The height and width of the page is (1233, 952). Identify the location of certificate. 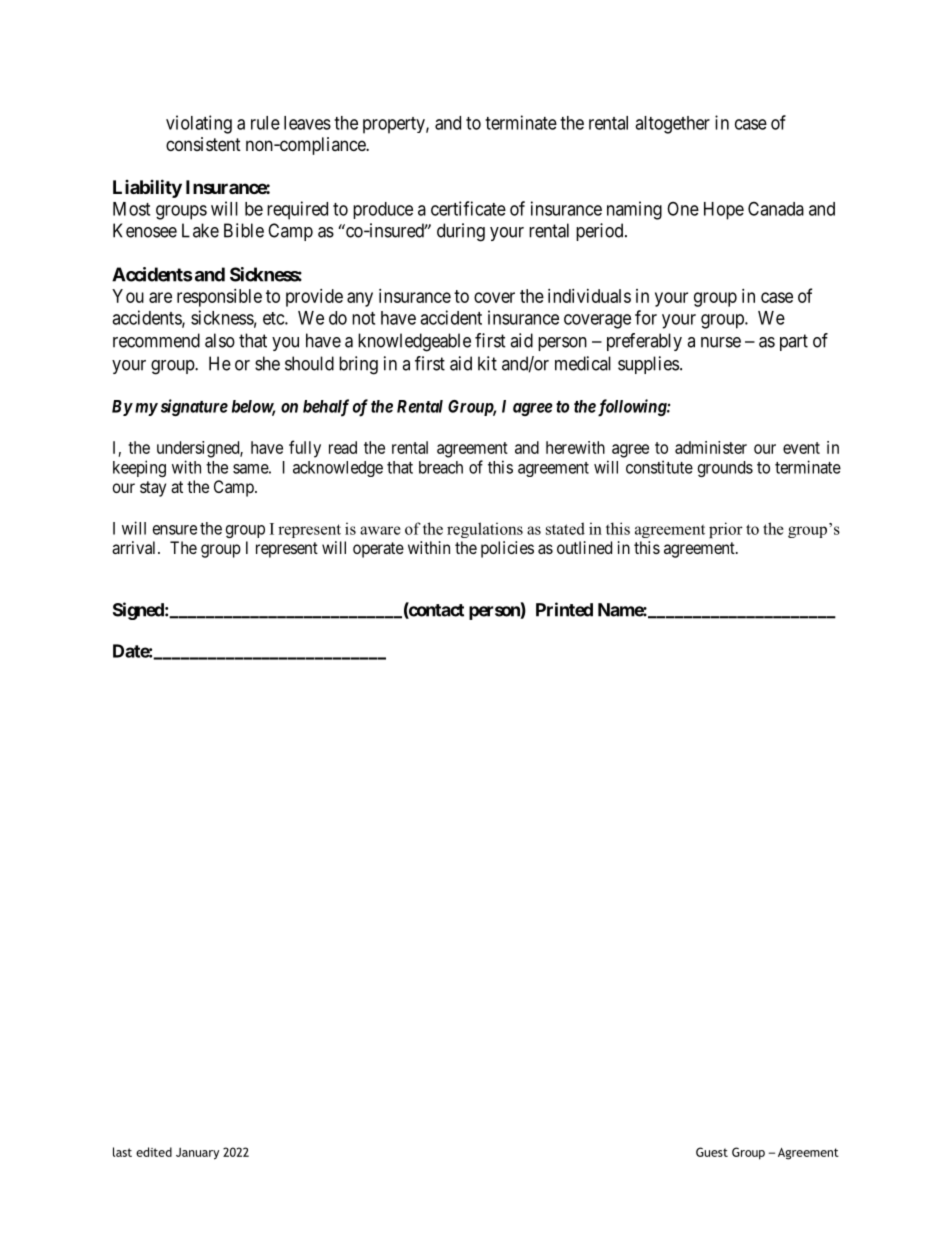
(468, 208).
